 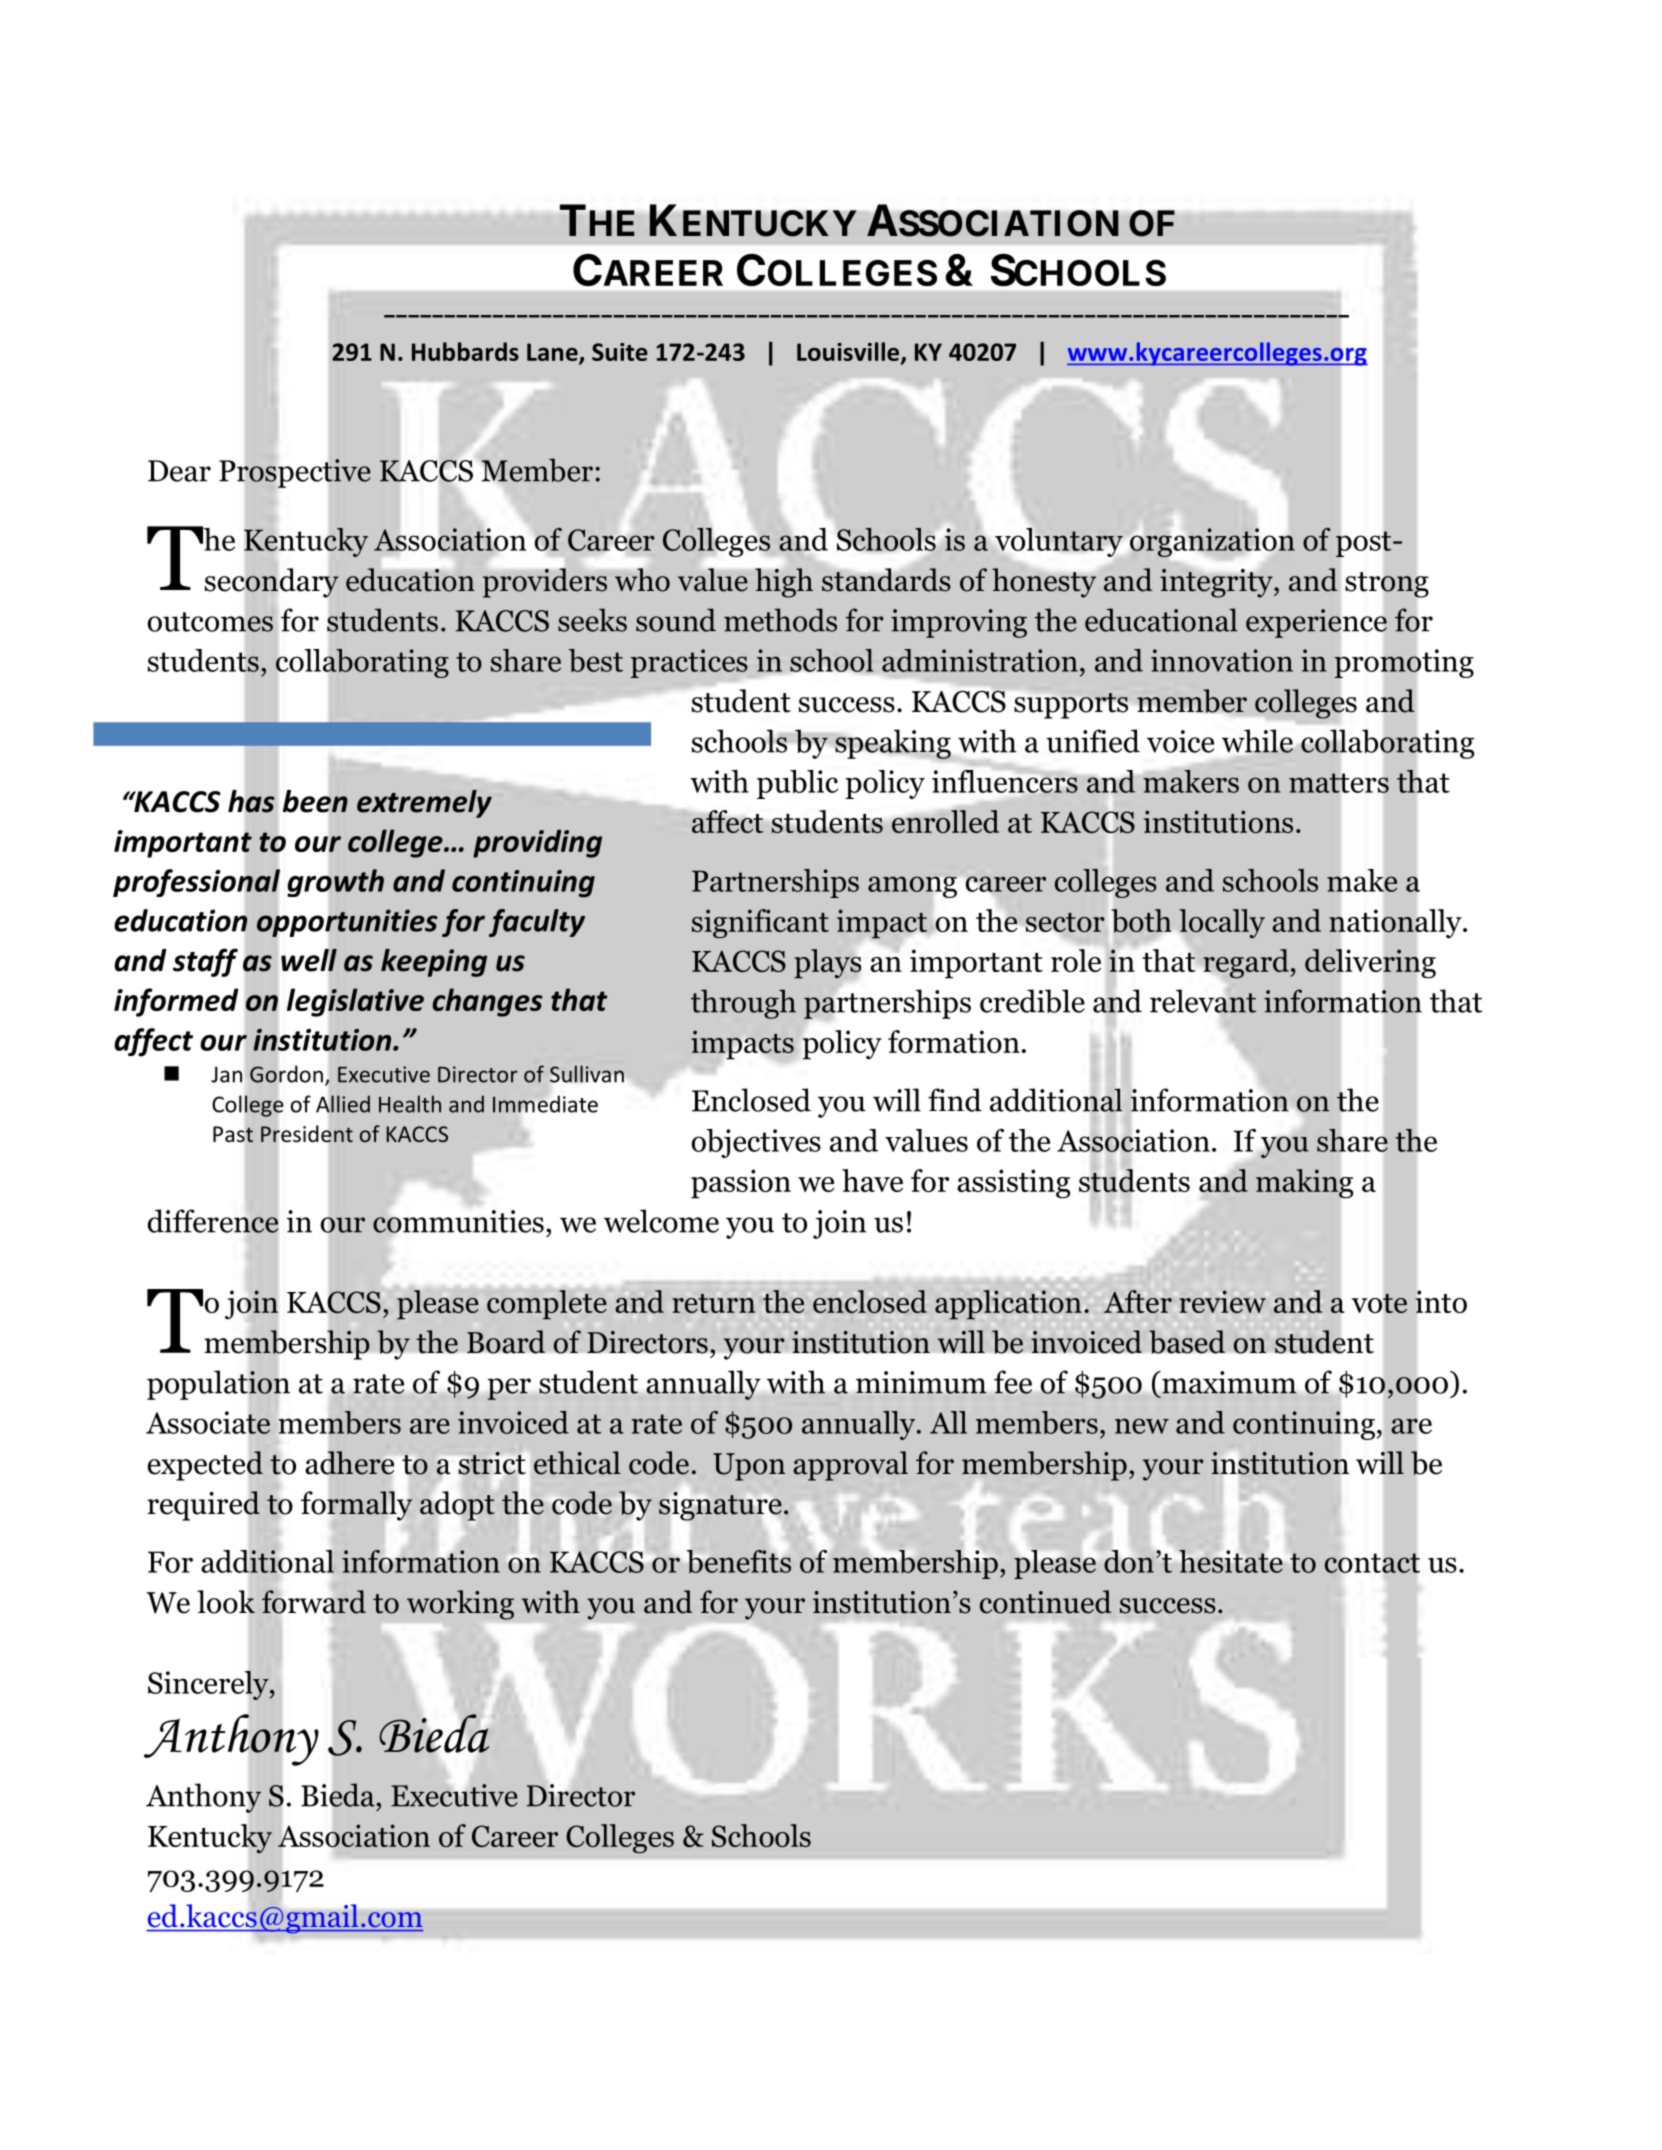 What do you see at coordinates (829, 964) in the screenshot?
I see `plays` at bounding box center [829, 964].
